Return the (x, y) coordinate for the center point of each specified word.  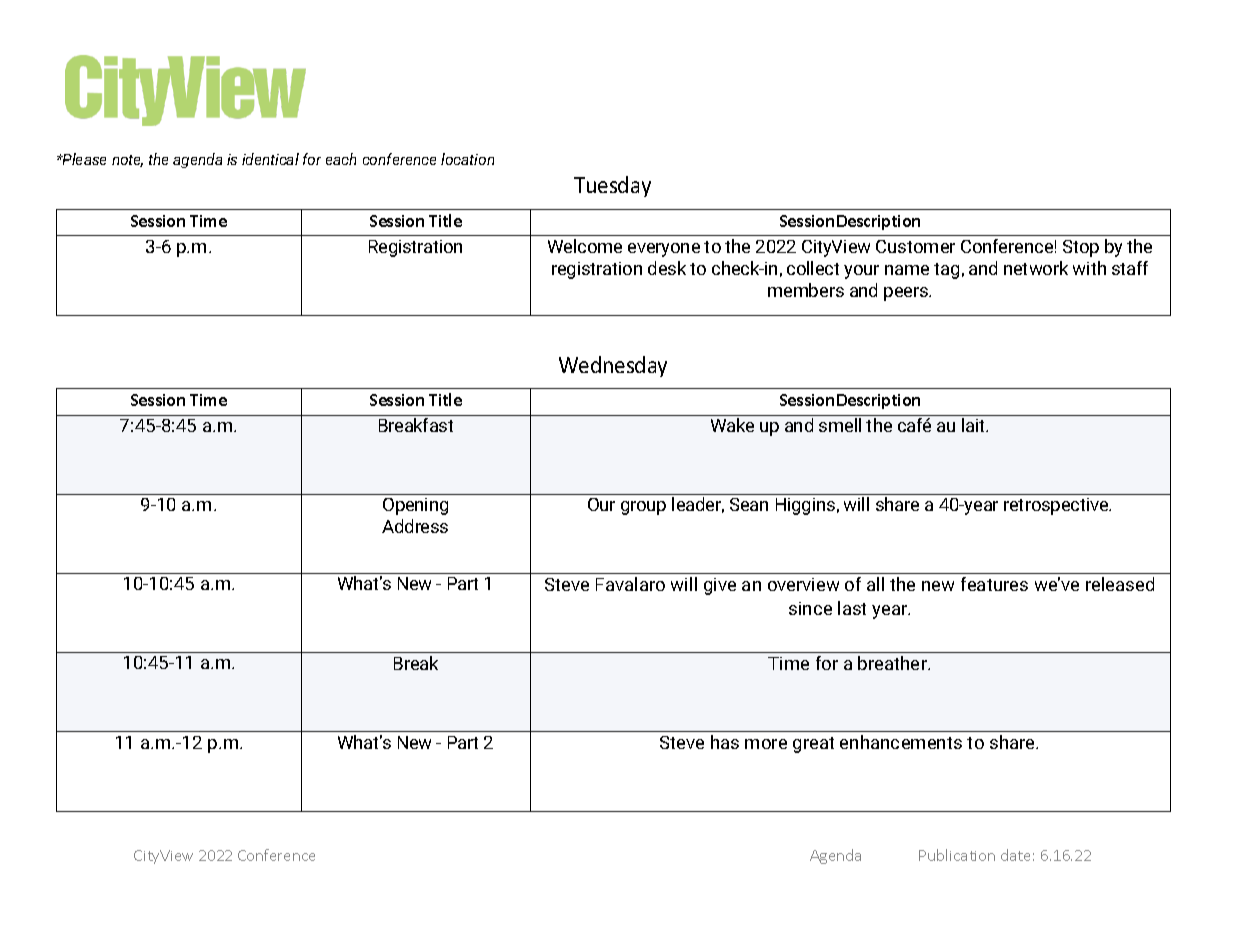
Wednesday (613, 366)
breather (894, 663)
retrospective (1057, 506)
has (725, 742)
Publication (957, 855)
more (766, 744)
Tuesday (612, 186)
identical (270, 159)
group (643, 508)
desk (667, 268)
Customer (915, 246)
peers (907, 294)
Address (415, 526)
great (813, 745)
